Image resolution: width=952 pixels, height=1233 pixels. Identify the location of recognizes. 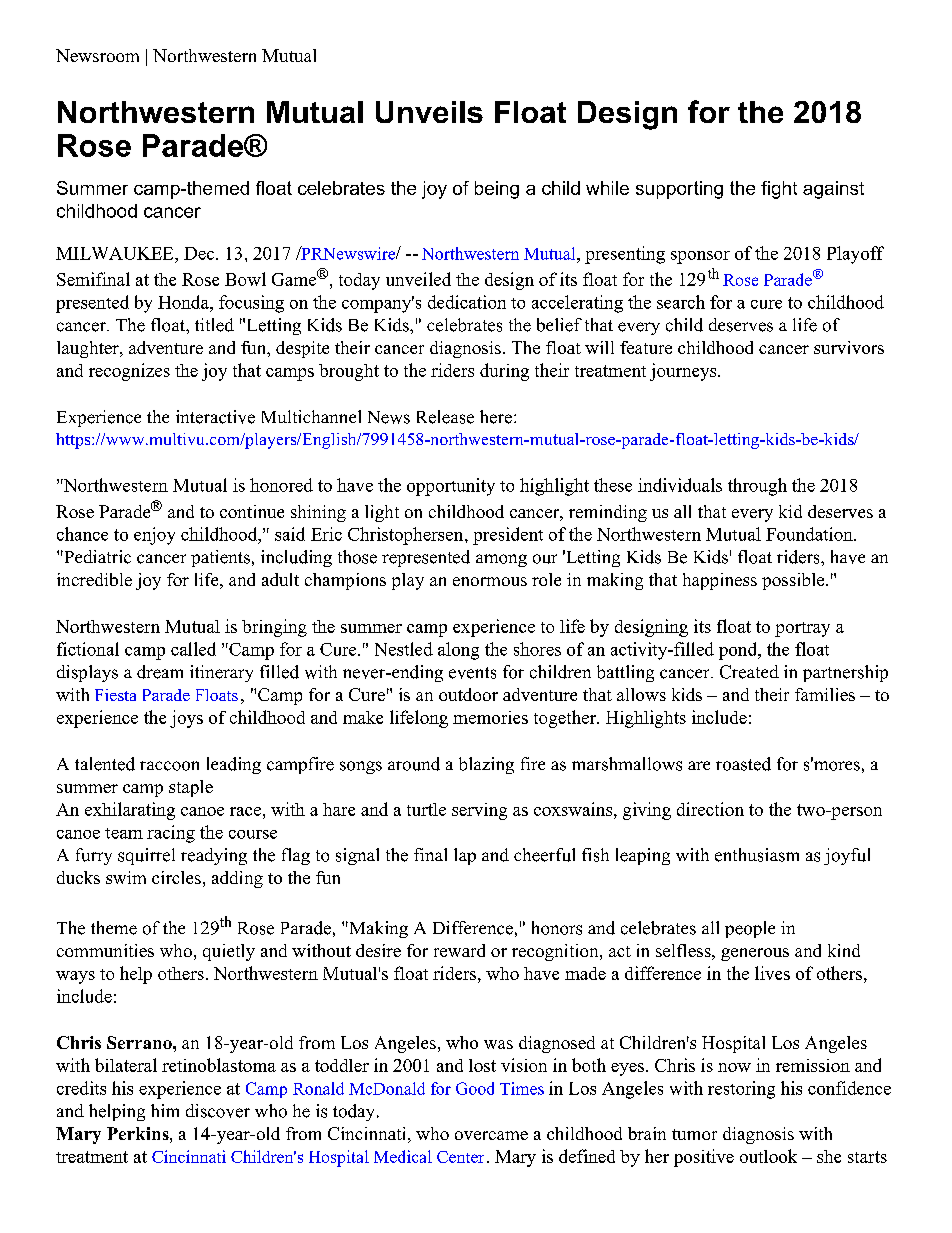
(129, 372).
